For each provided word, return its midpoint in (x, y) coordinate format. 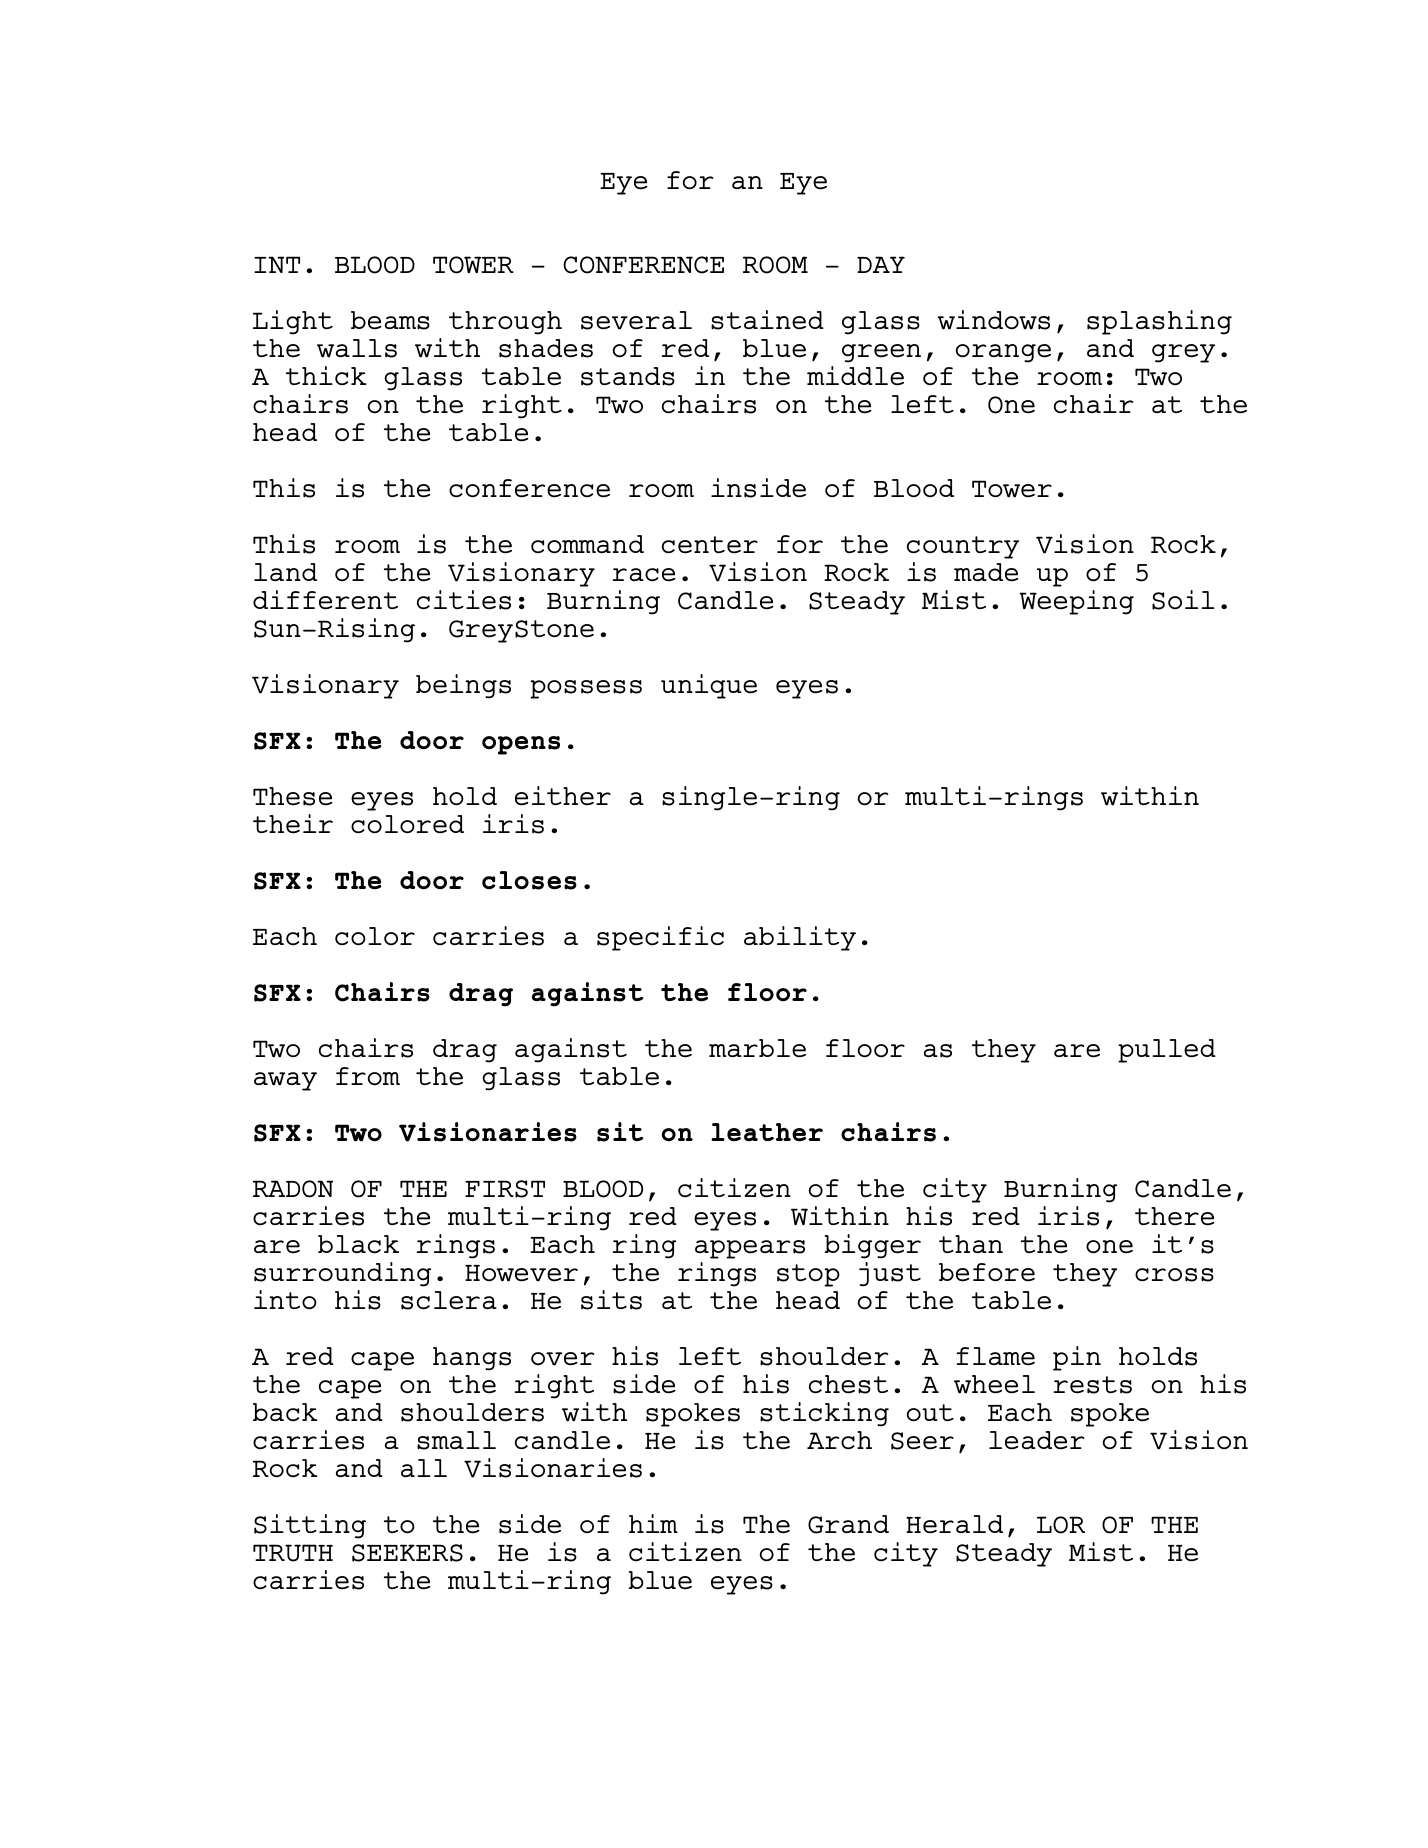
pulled (1167, 1051)
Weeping (1077, 602)
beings (463, 686)
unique (709, 686)
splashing (1159, 322)
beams (390, 320)
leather (767, 1132)
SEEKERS (407, 1553)
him (653, 1523)
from (368, 1076)
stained (767, 320)
